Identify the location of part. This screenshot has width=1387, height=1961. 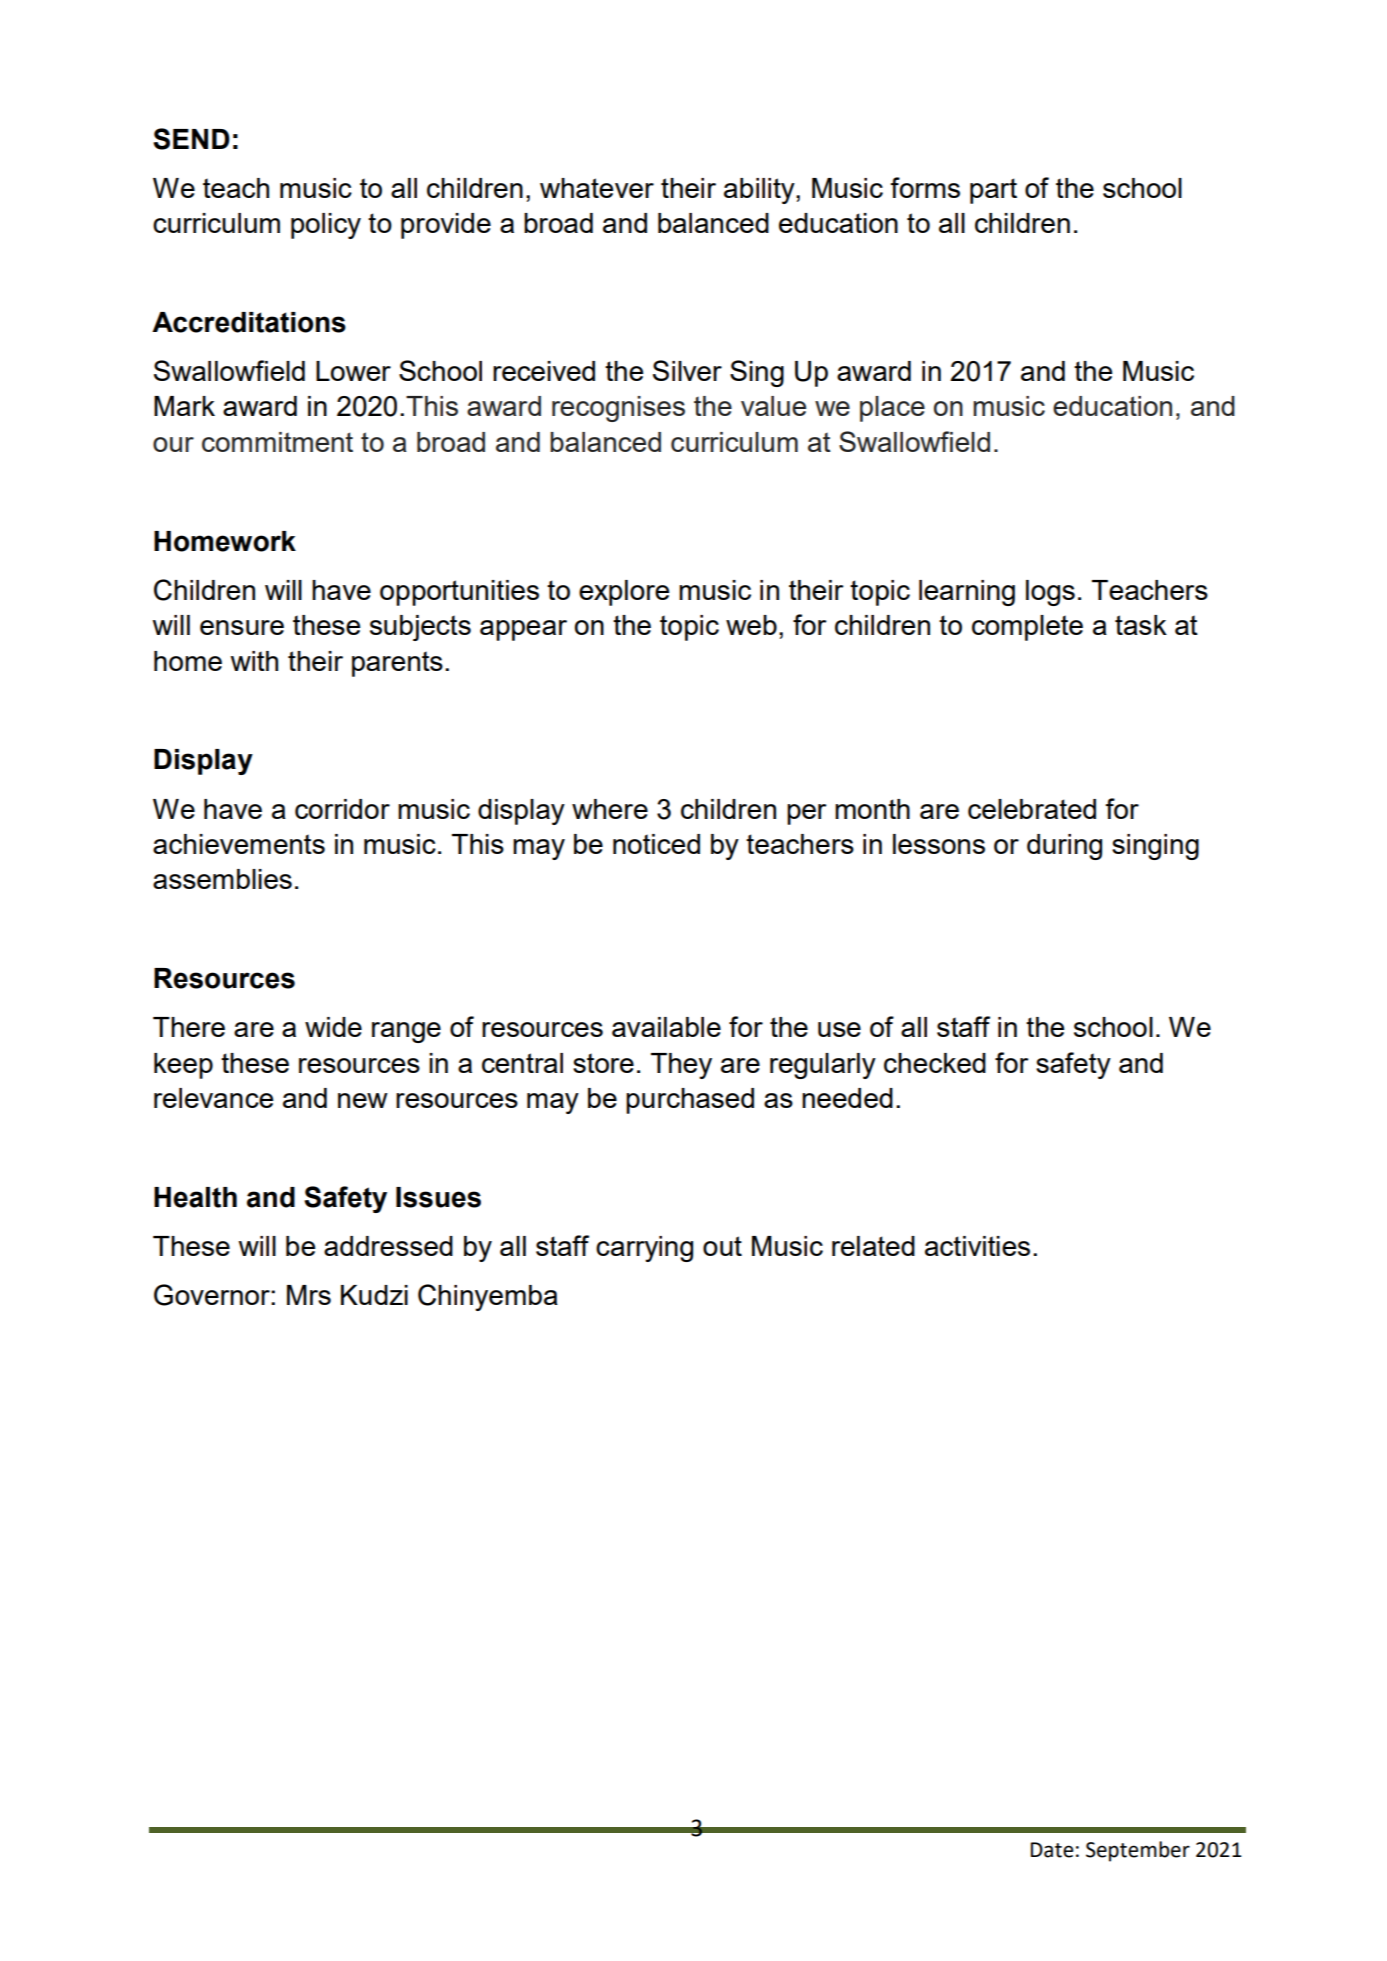
(993, 191).
